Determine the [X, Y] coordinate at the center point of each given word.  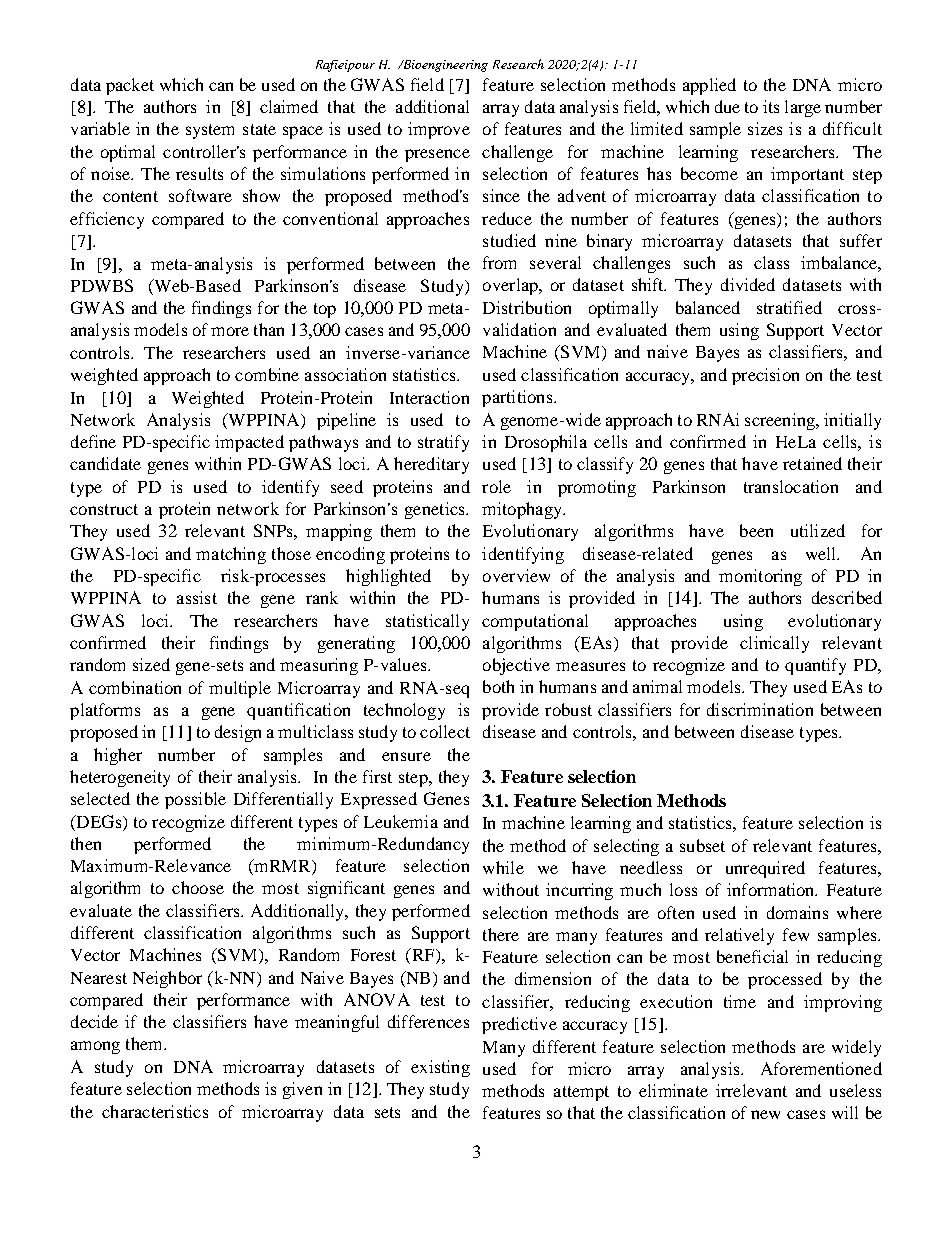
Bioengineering [444, 66]
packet [130, 86]
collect [445, 731]
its [771, 106]
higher [118, 756]
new [765, 1114]
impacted [249, 443]
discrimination [760, 709]
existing [440, 1068]
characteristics [155, 1111]
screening [781, 421]
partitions [518, 398]
